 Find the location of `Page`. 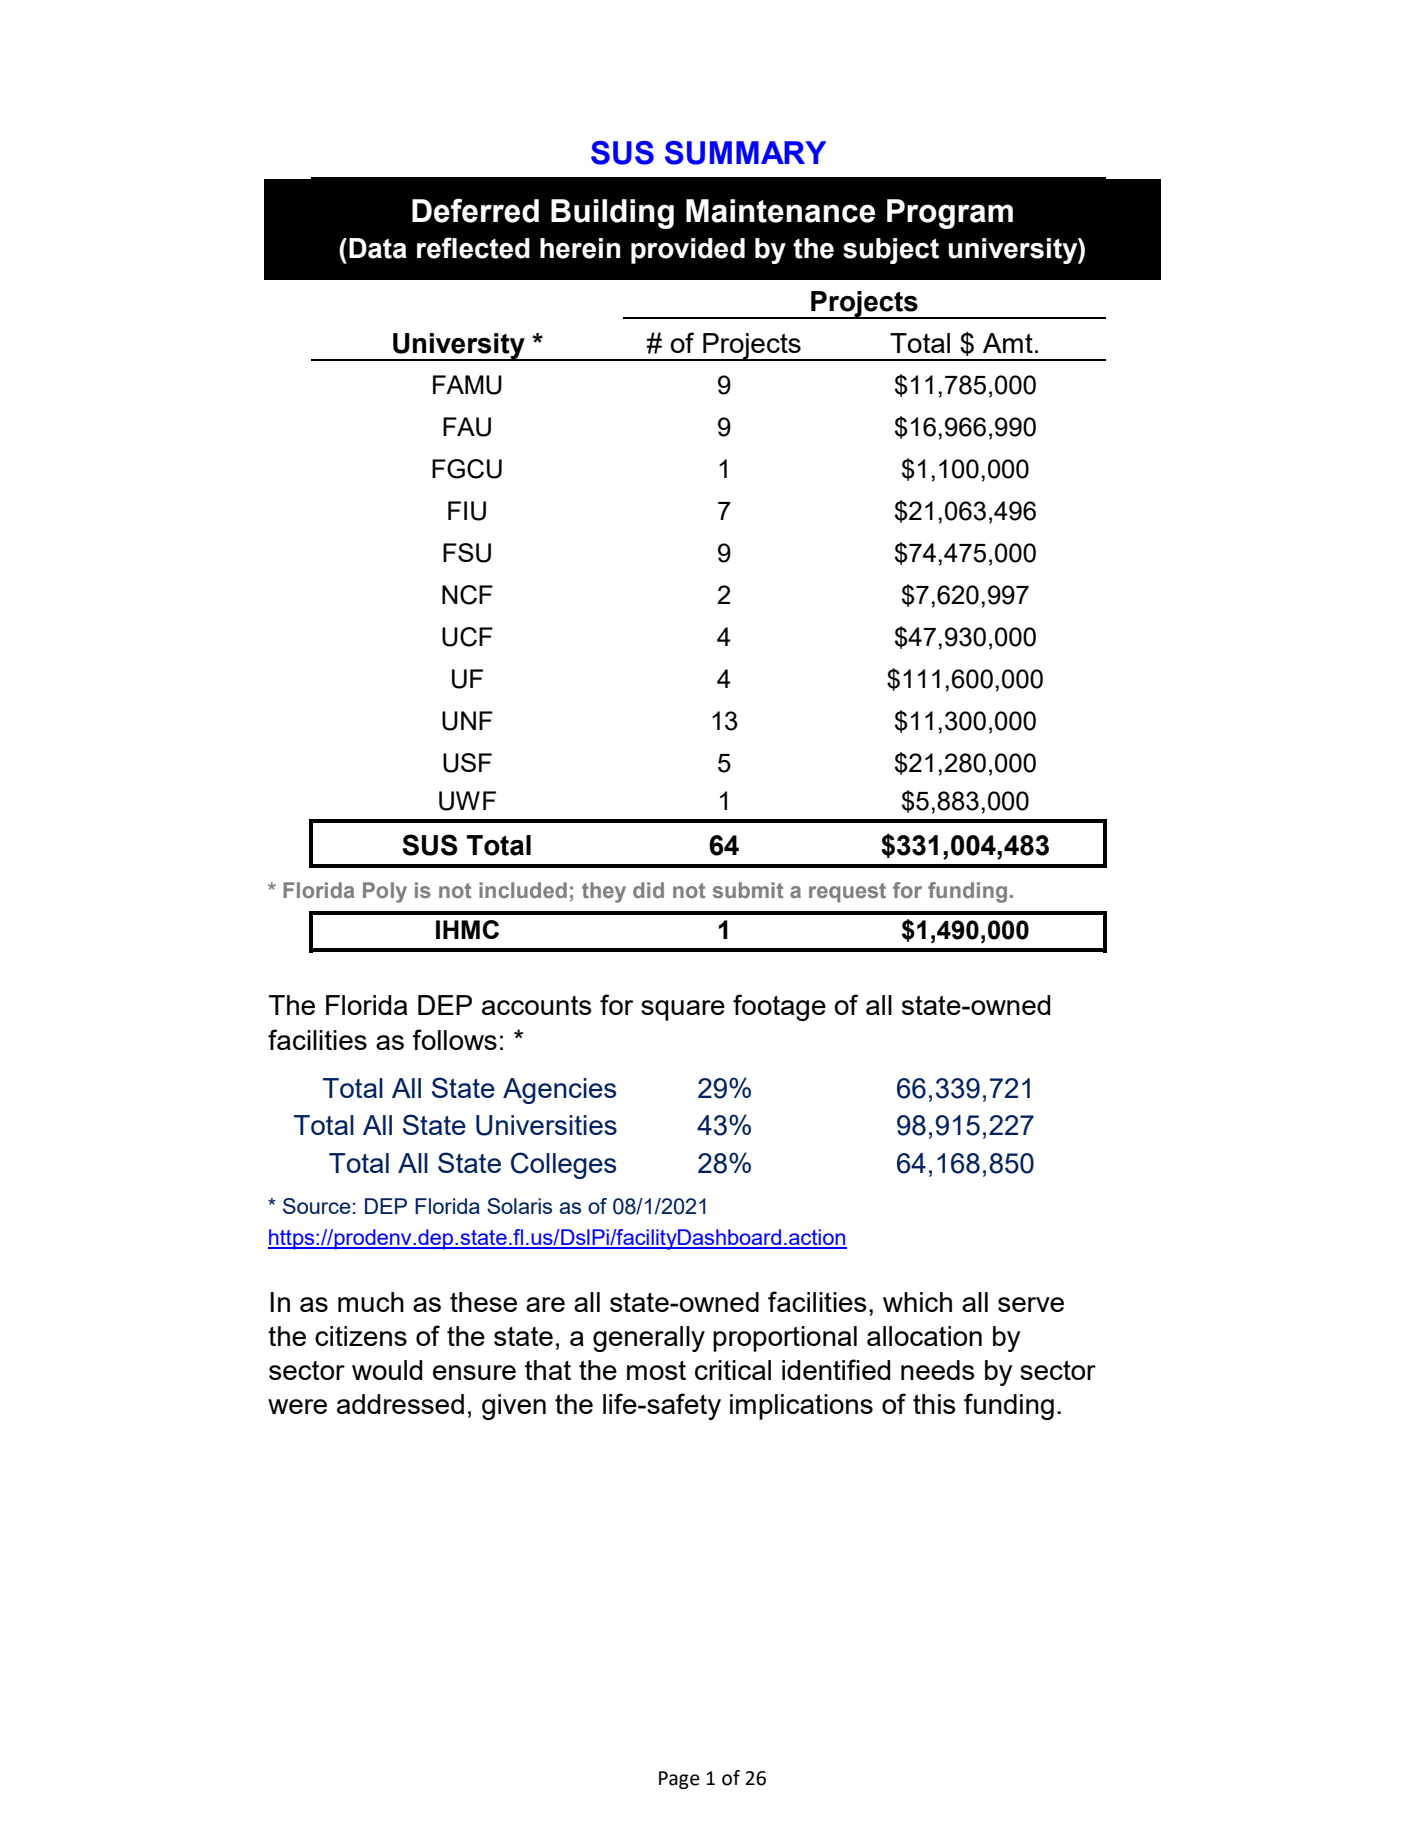

Page is located at coordinates (679, 1780).
